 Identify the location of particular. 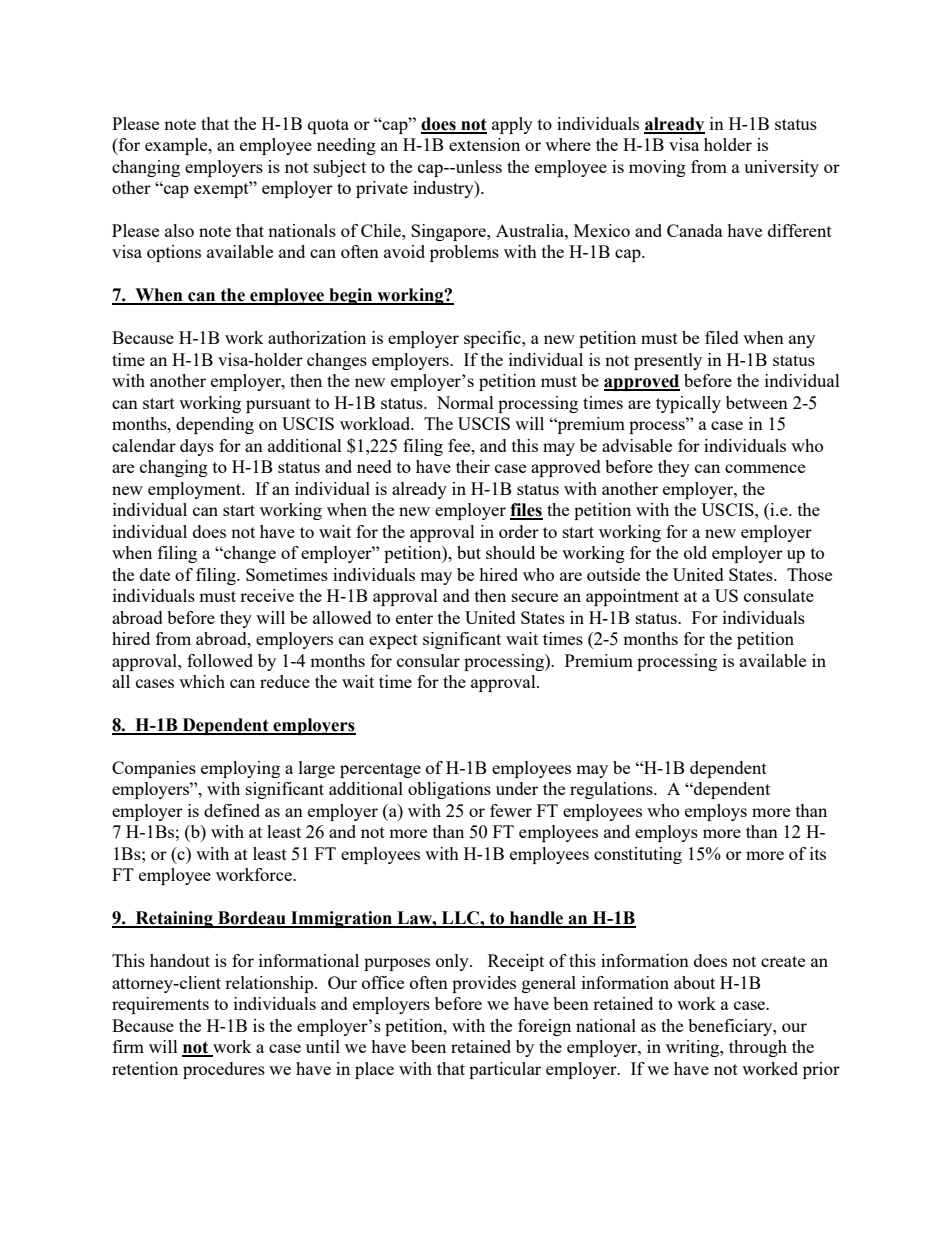
(505, 1070).
